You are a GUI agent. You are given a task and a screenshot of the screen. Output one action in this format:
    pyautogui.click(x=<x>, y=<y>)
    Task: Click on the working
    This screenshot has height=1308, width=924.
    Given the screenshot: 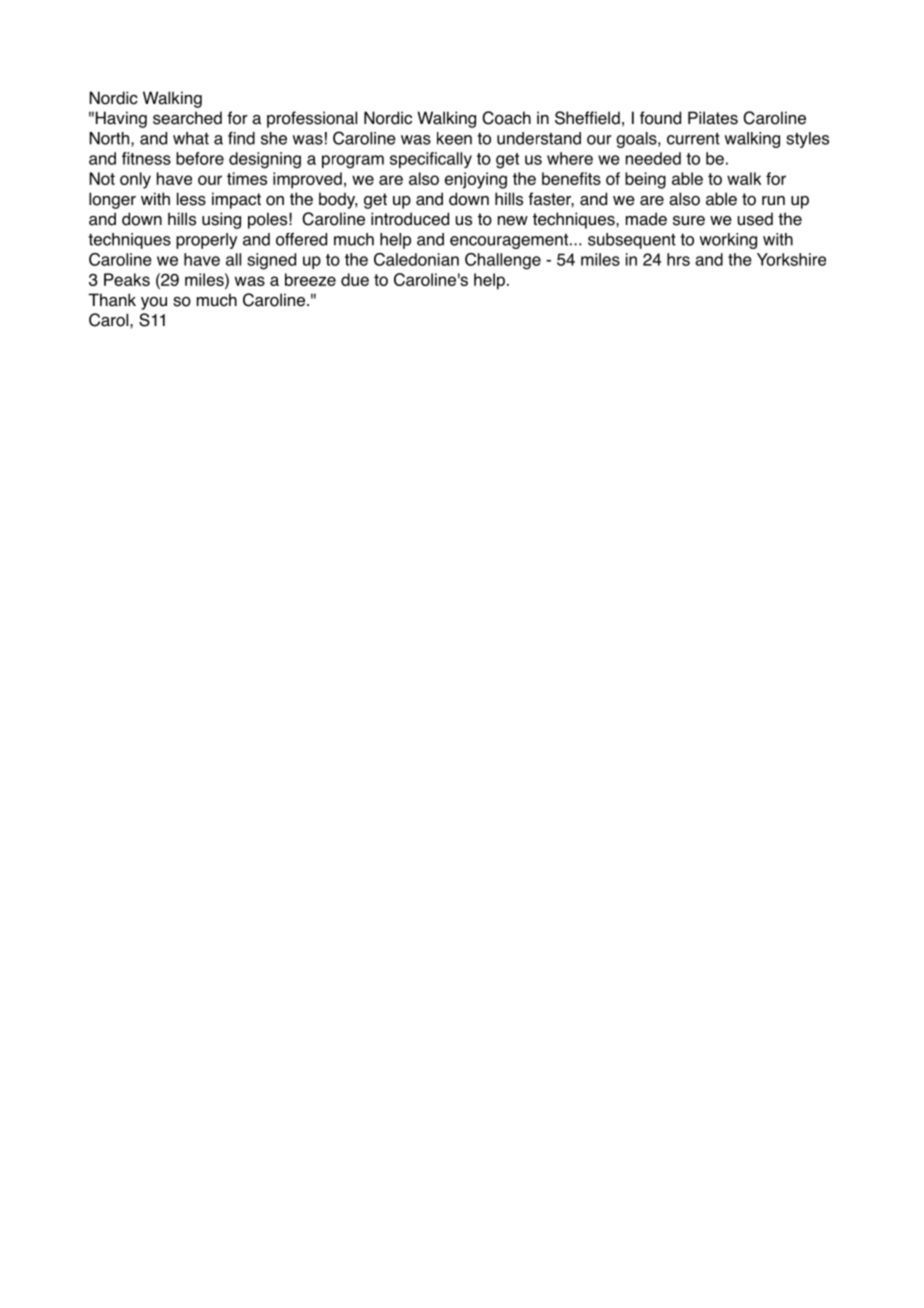 What is the action you would take?
    pyautogui.click(x=728, y=241)
